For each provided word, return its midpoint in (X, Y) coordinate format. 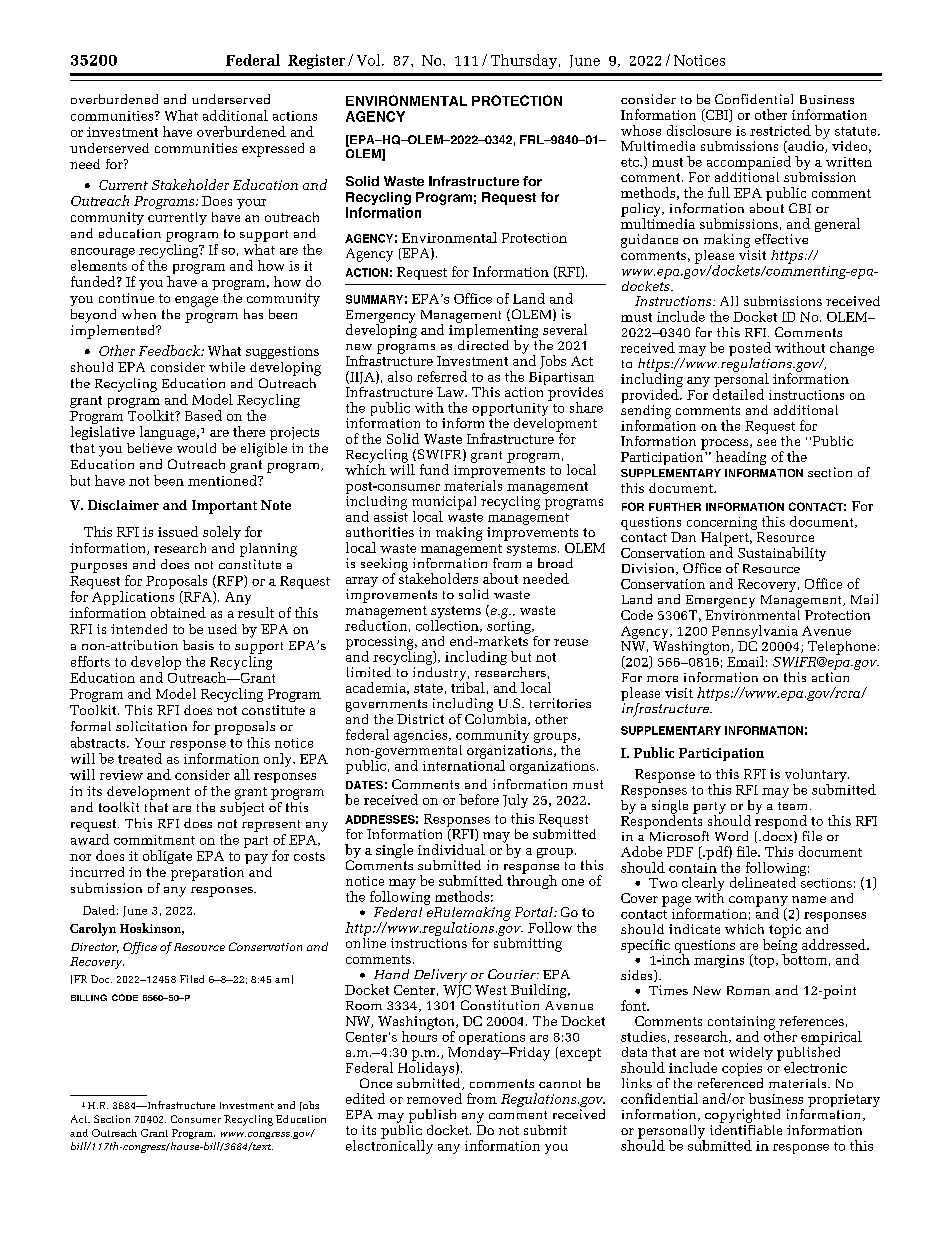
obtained (178, 612)
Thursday (524, 61)
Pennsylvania (755, 632)
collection (448, 626)
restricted (780, 130)
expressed (273, 150)
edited (365, 1098)
